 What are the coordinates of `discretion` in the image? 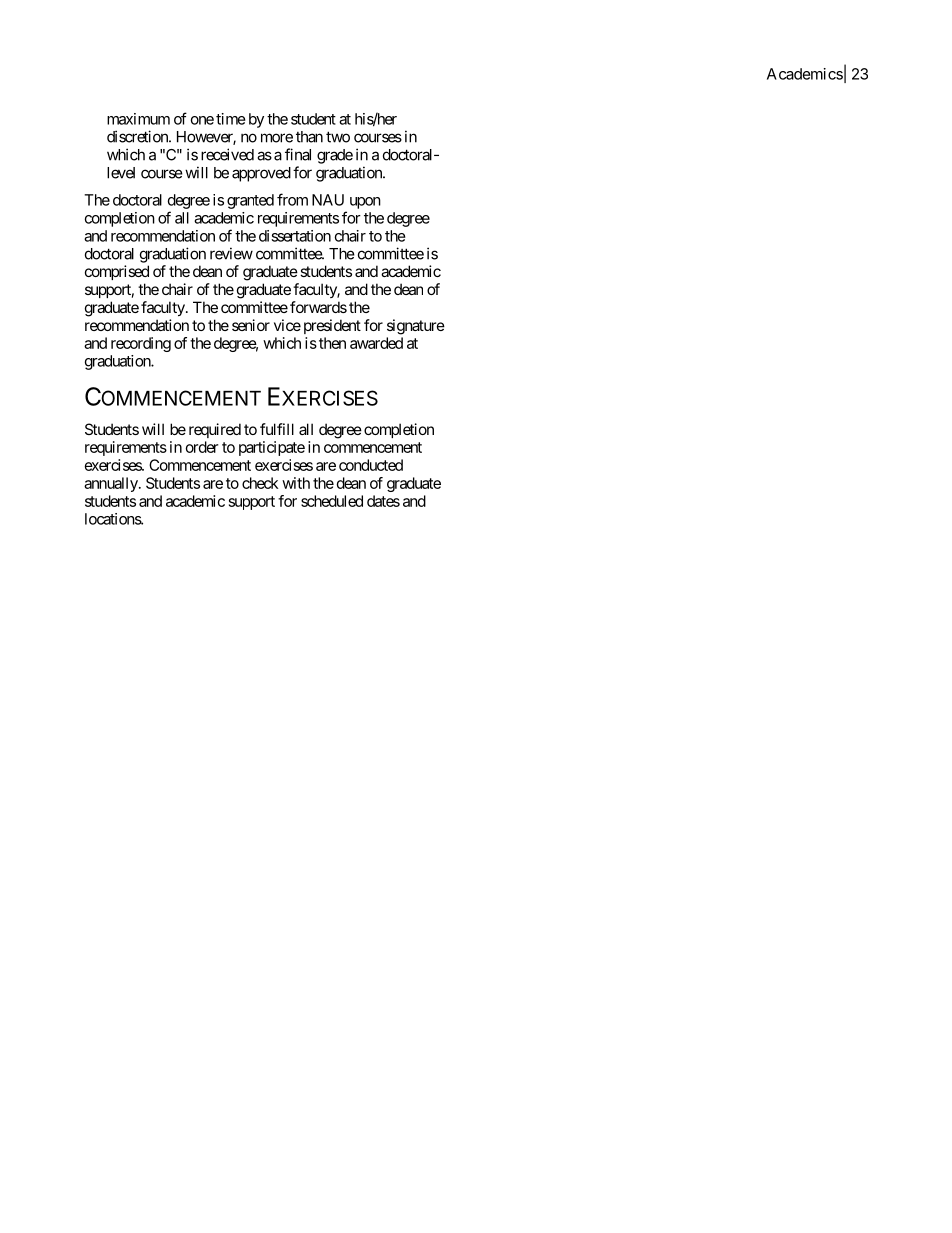 It's located at (138, 136).
